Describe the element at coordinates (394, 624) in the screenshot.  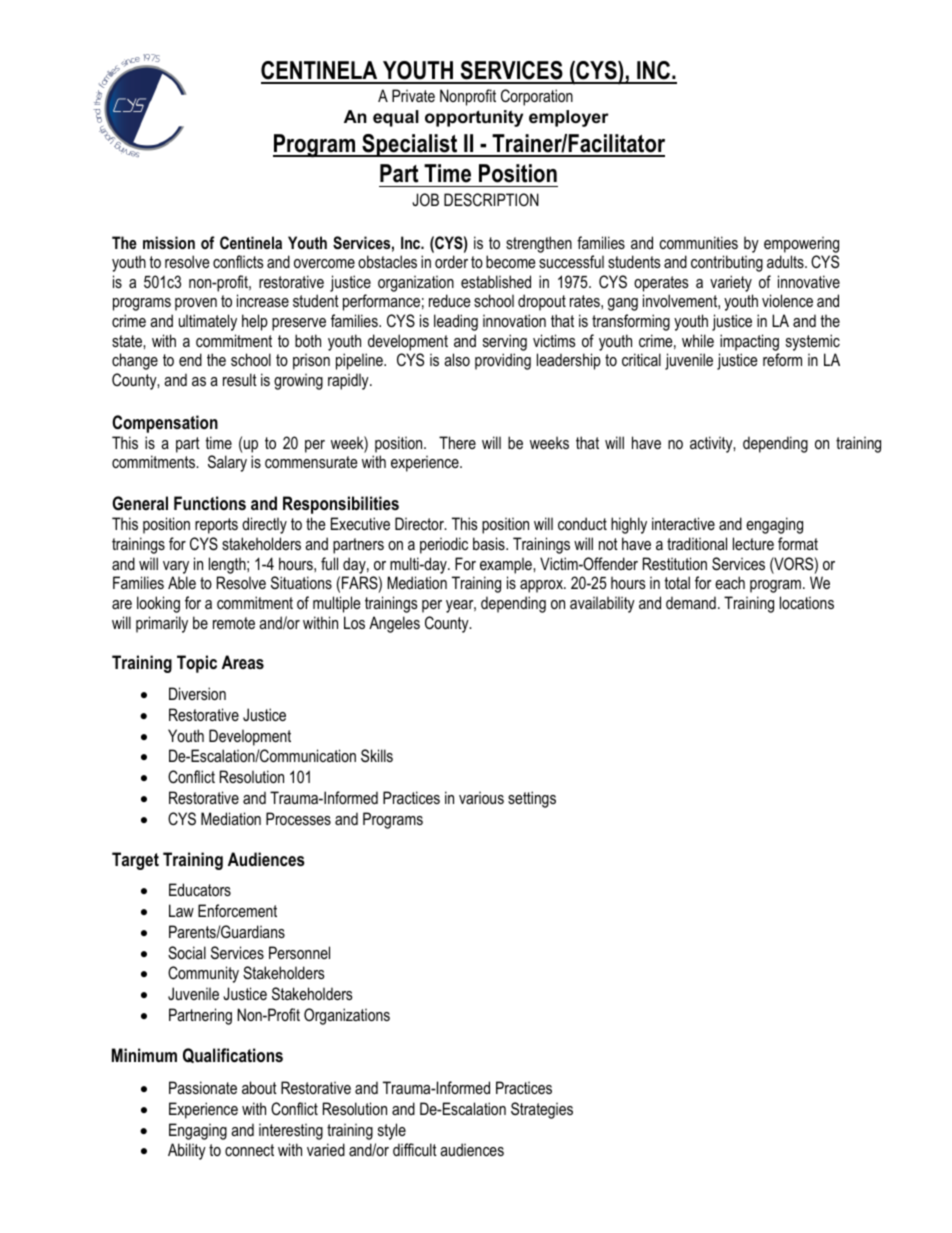
I see `Angeles` at that location.
